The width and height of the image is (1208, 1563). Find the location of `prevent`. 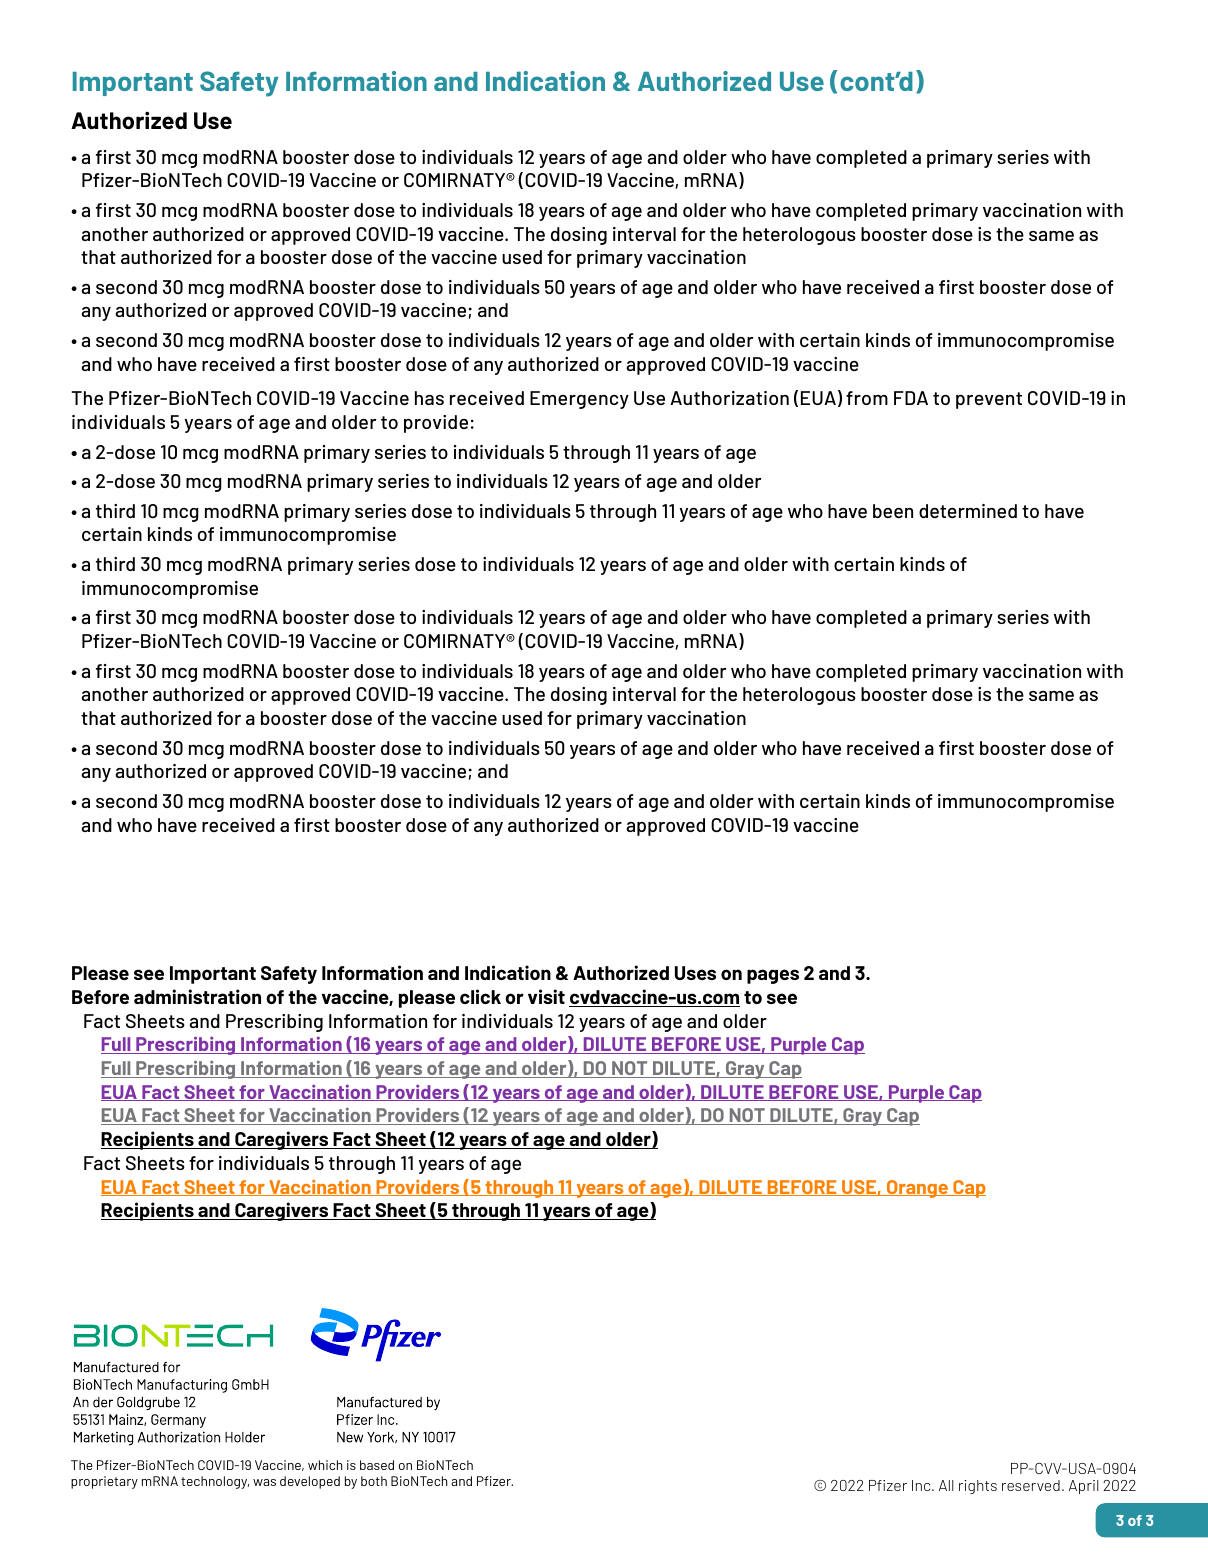

prevent is located at coordinates (989, 400).
